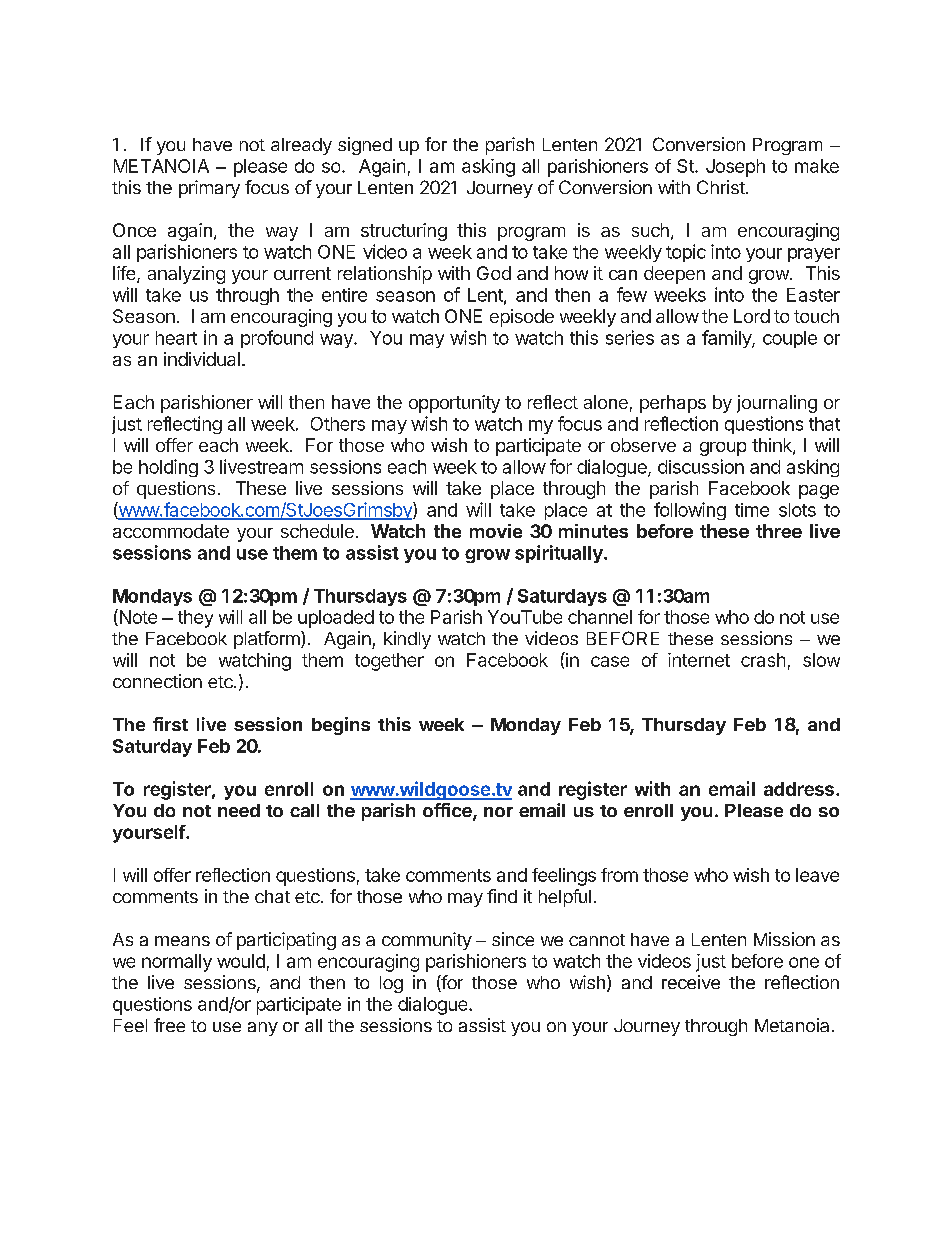  Describe the element at coordinates (496, 531) in the screenshot. I see `movie` at that location.
